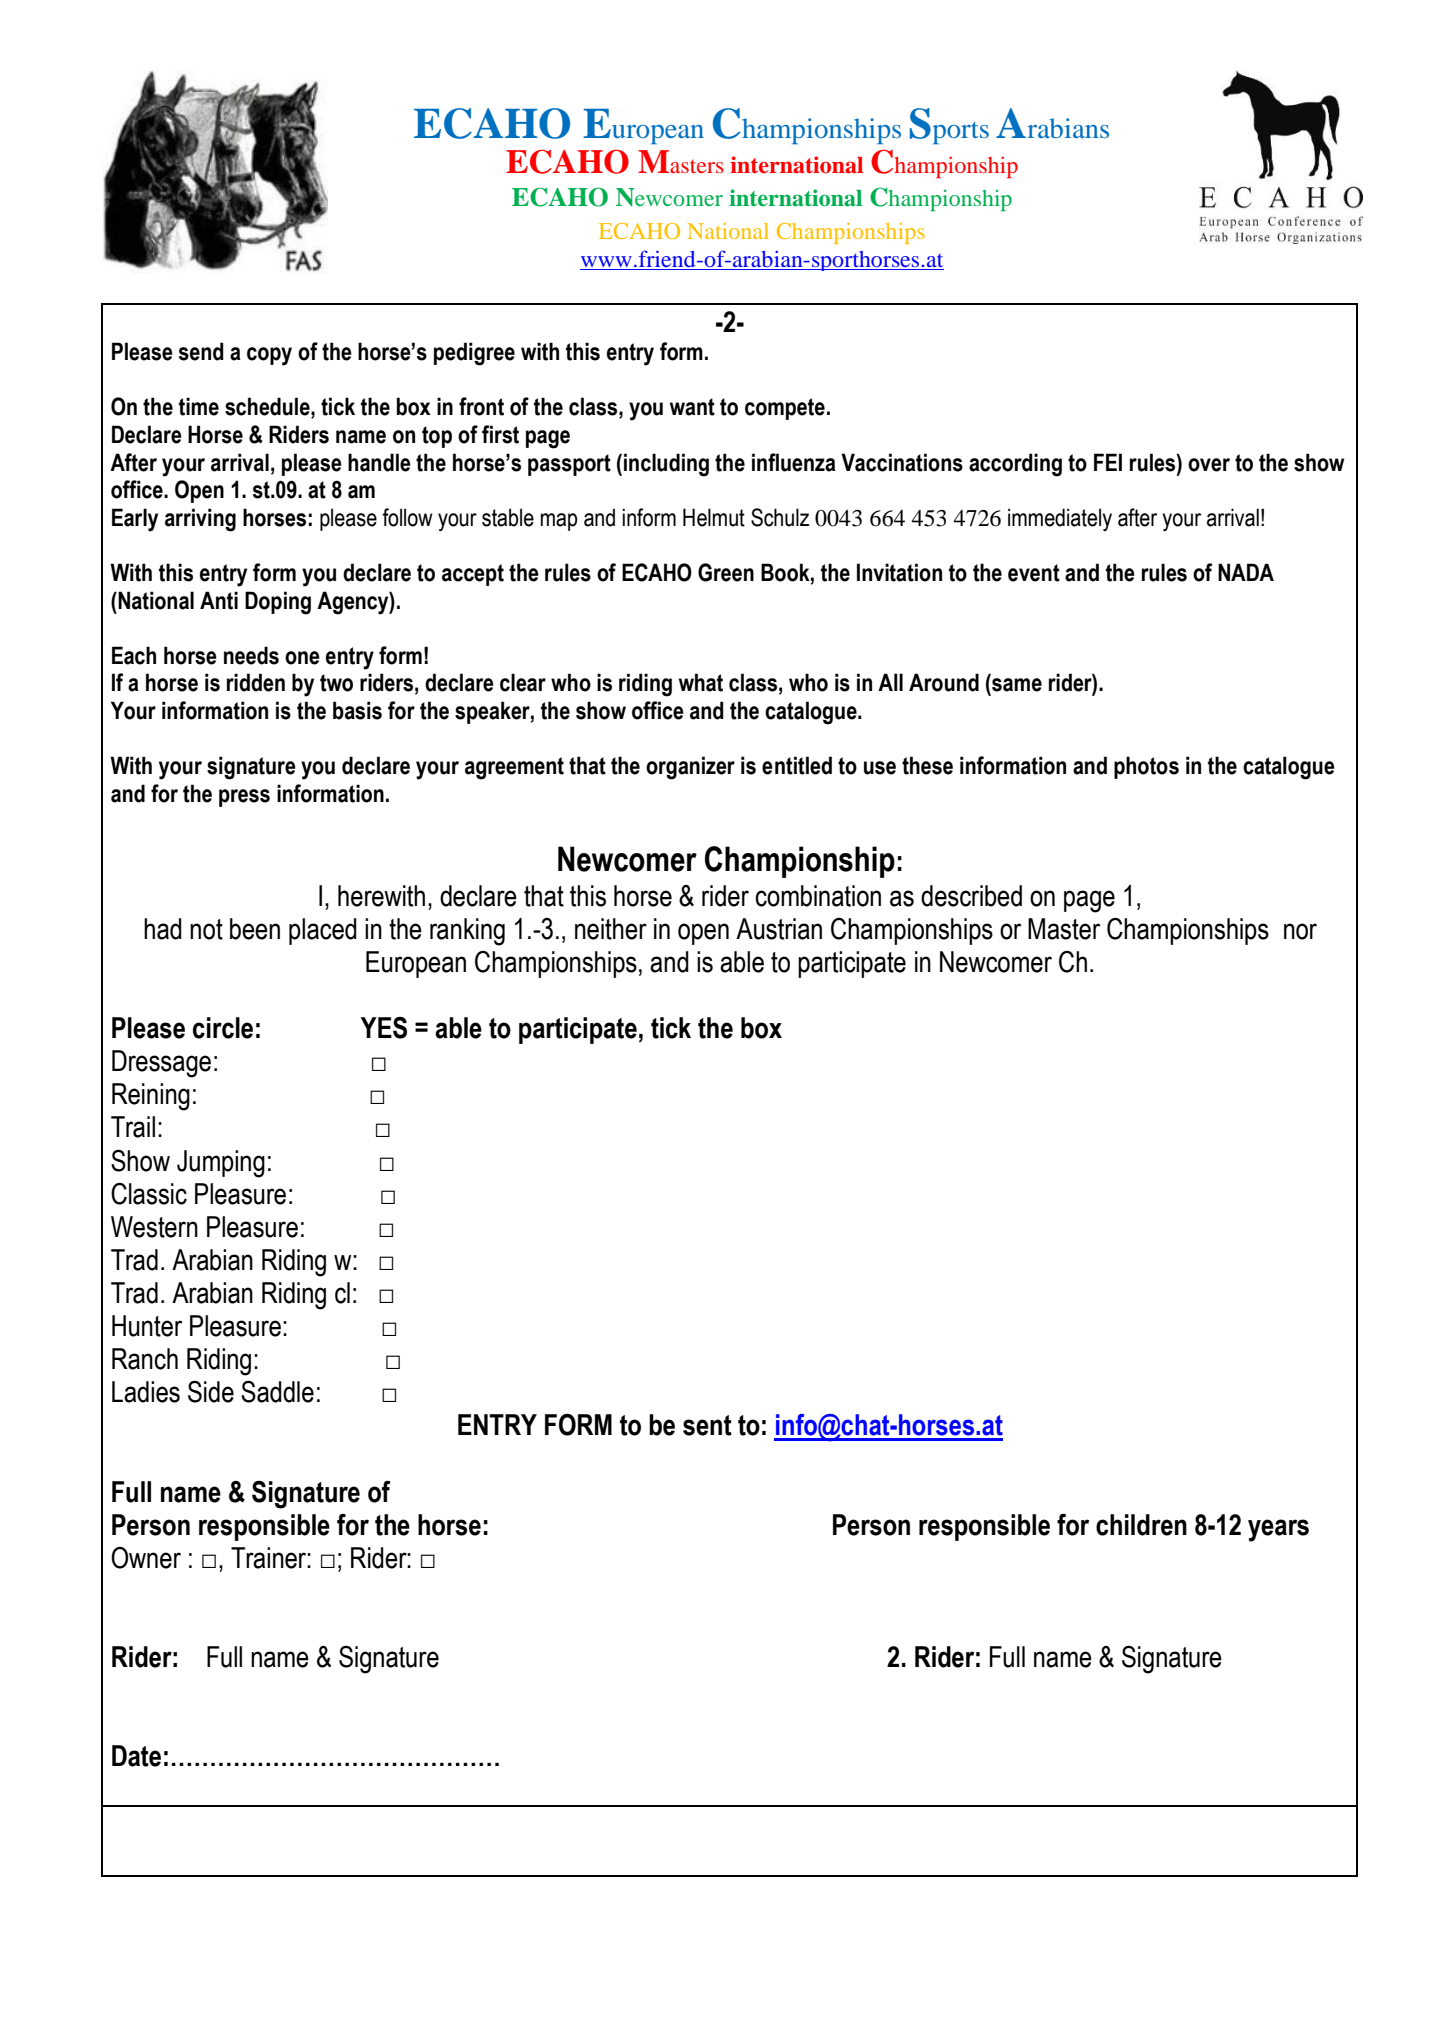 The height and width of the page is (2024, 1431). Describe the element at coordinates (269, 356) in the page. I see `copy` at that location.
